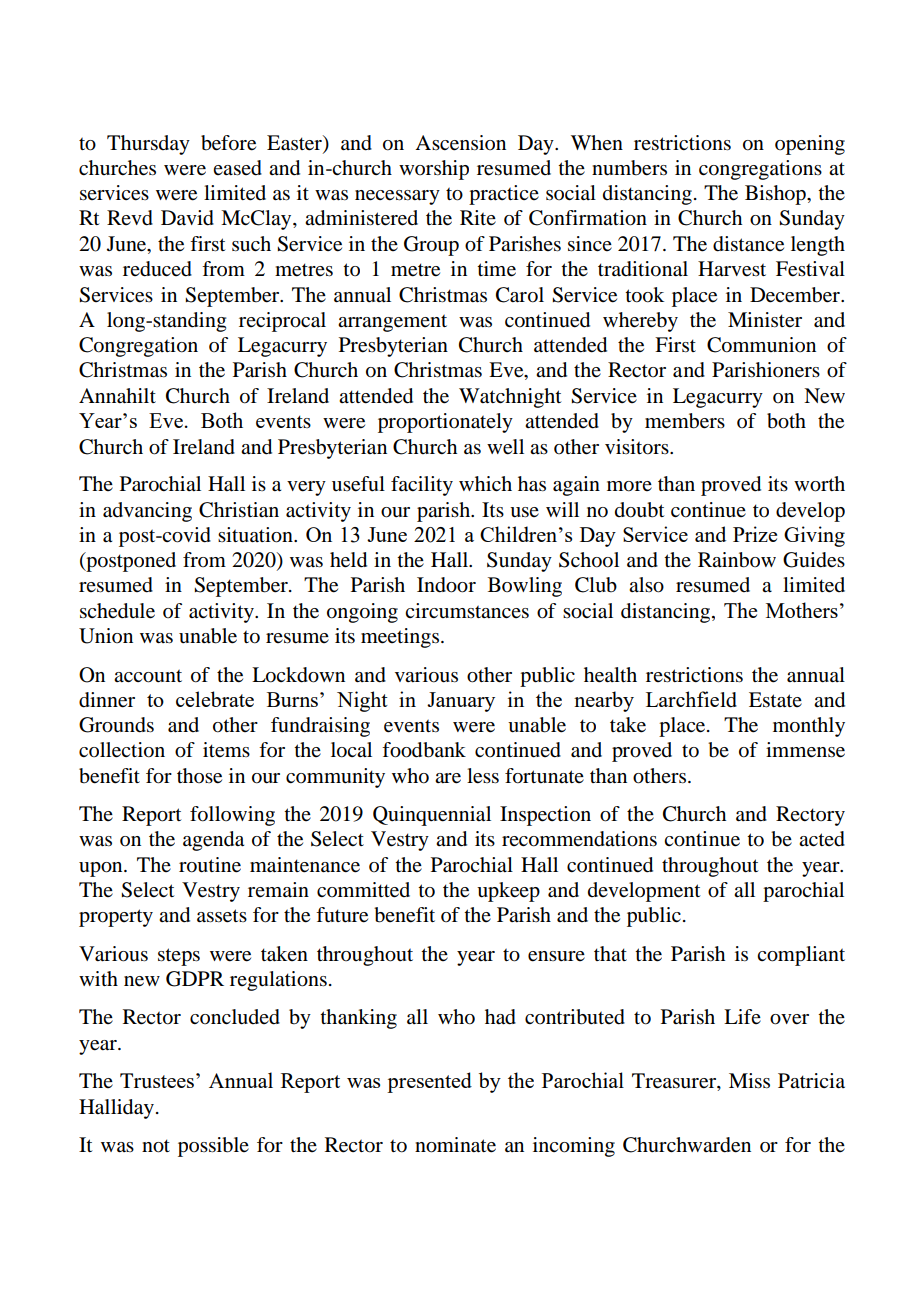 The width and height of the page is (924, 1308). I want to click on nominate, so click(455, 1145).
